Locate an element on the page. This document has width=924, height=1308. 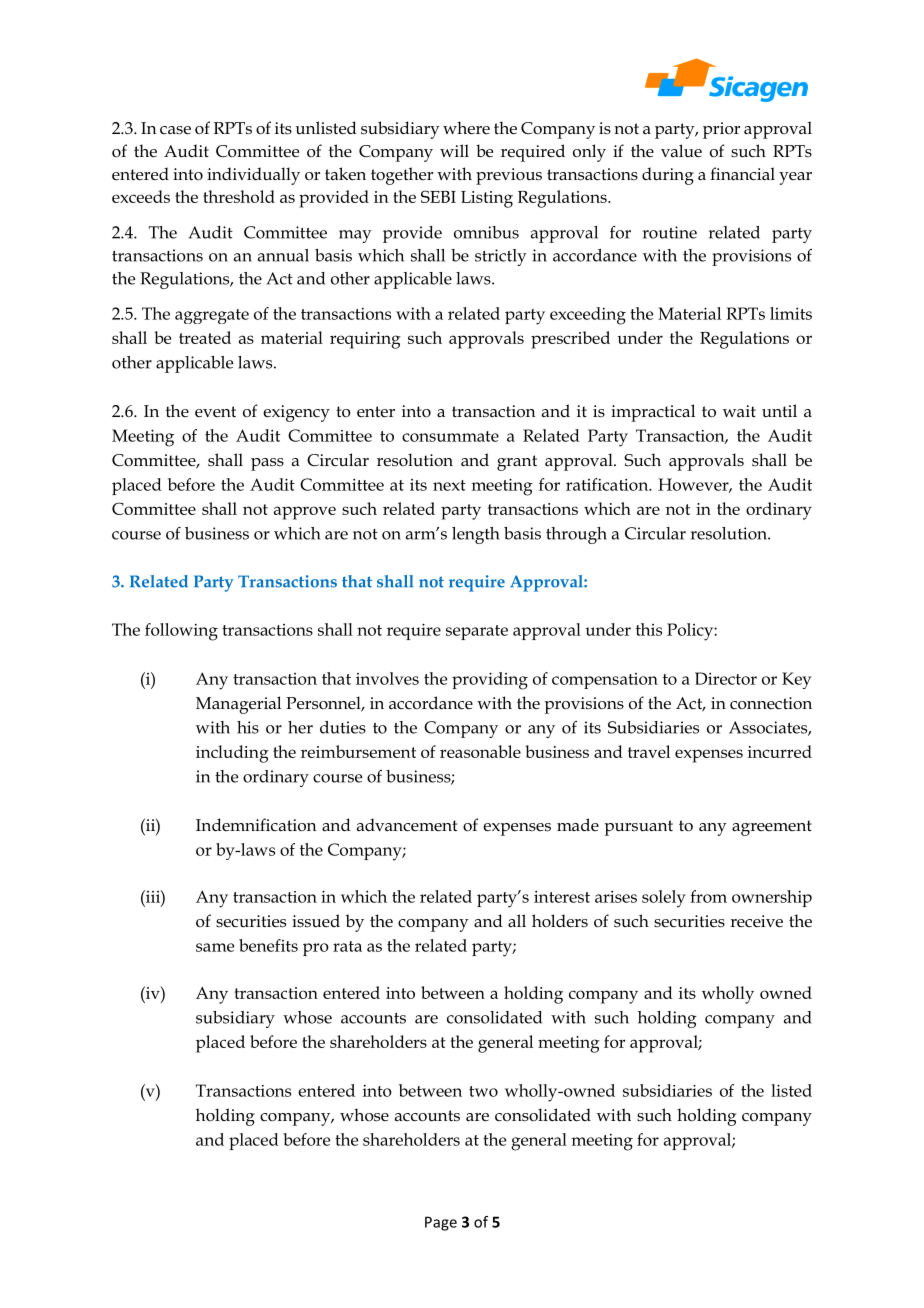
Page is located at coordinates (441, 1223).
